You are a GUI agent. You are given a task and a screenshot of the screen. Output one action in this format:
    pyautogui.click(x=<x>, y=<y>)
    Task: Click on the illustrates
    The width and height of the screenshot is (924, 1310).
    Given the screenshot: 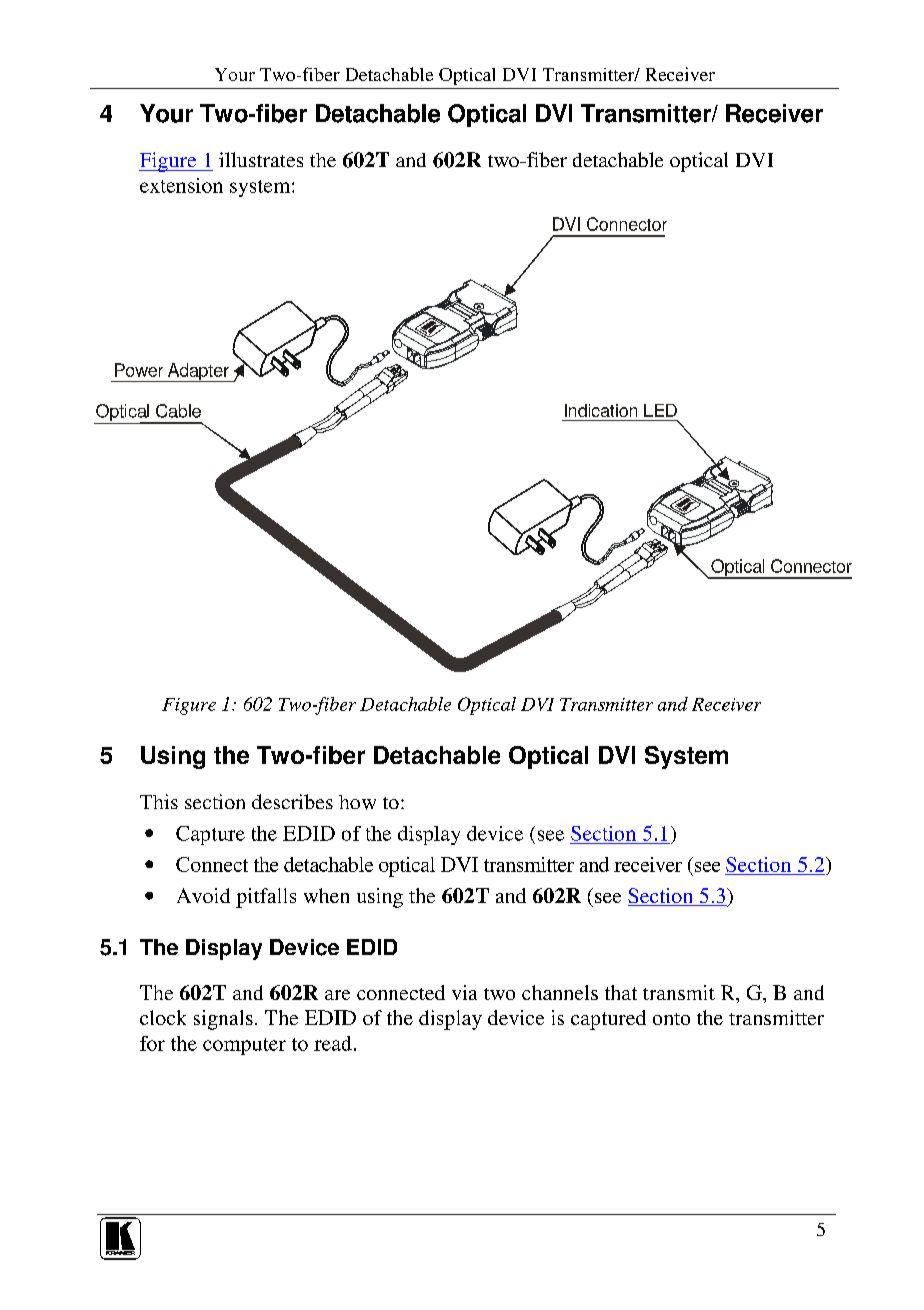 What is the action you would take?
    pyautogui.click(x=261, y=159)
